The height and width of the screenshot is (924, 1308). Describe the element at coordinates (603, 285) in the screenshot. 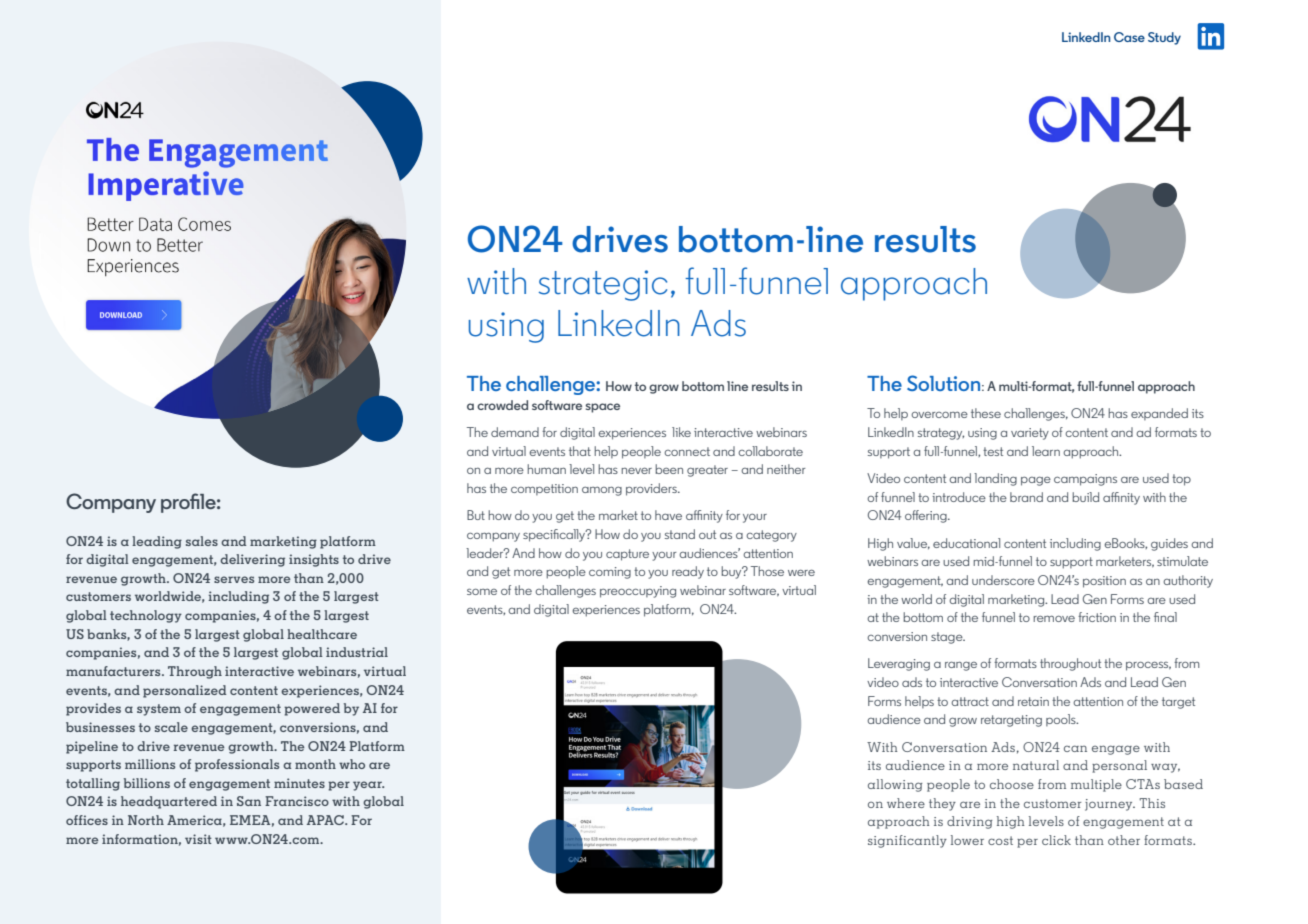

I see `strategic` at that location.
